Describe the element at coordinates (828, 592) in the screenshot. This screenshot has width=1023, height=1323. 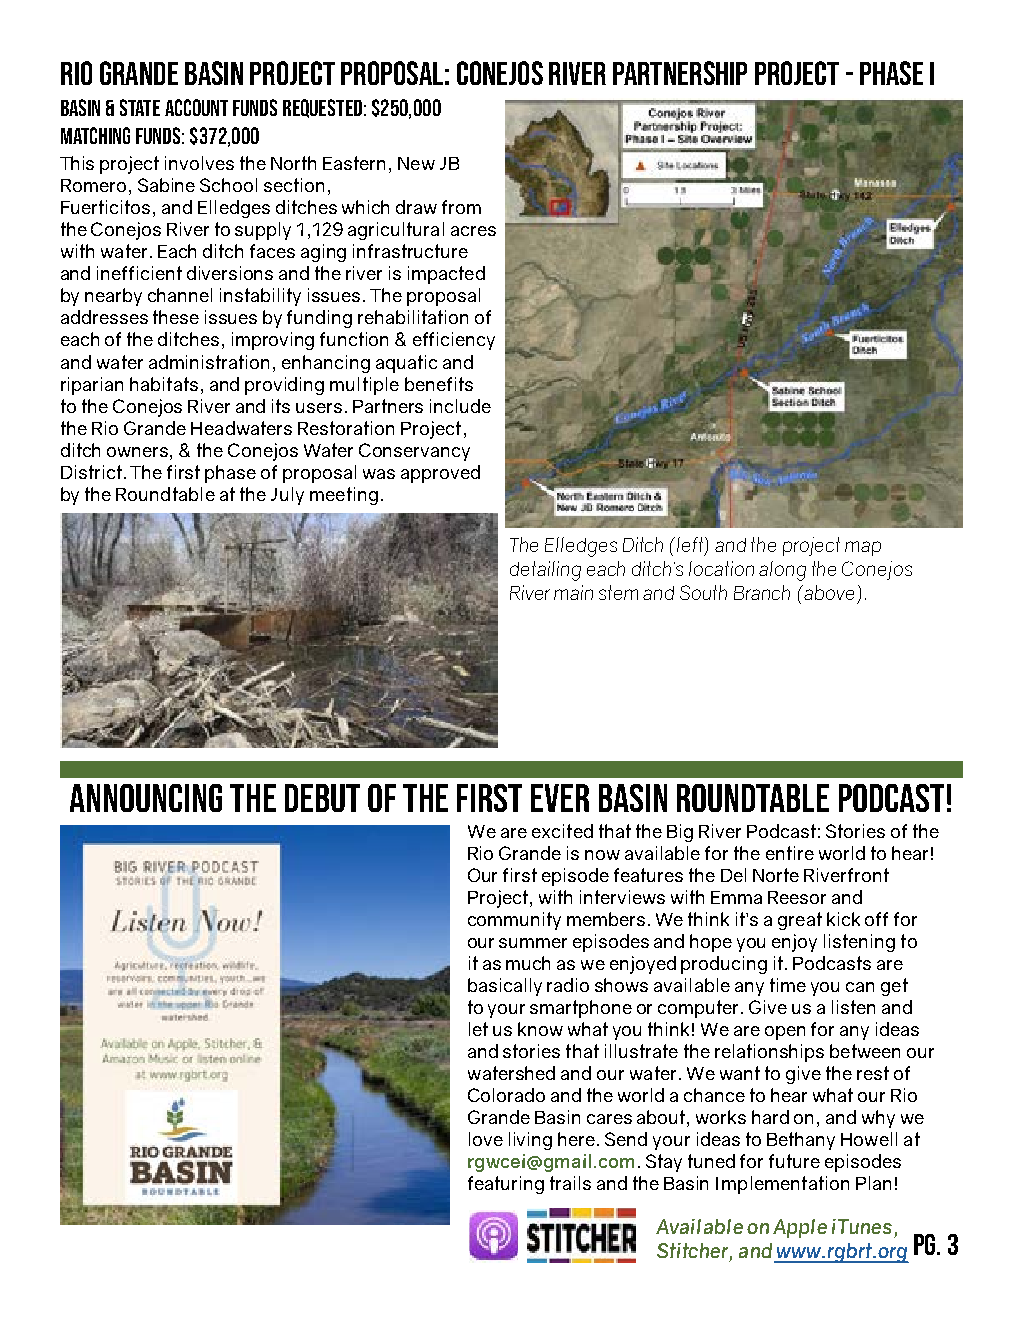
I see `above` at that location.
